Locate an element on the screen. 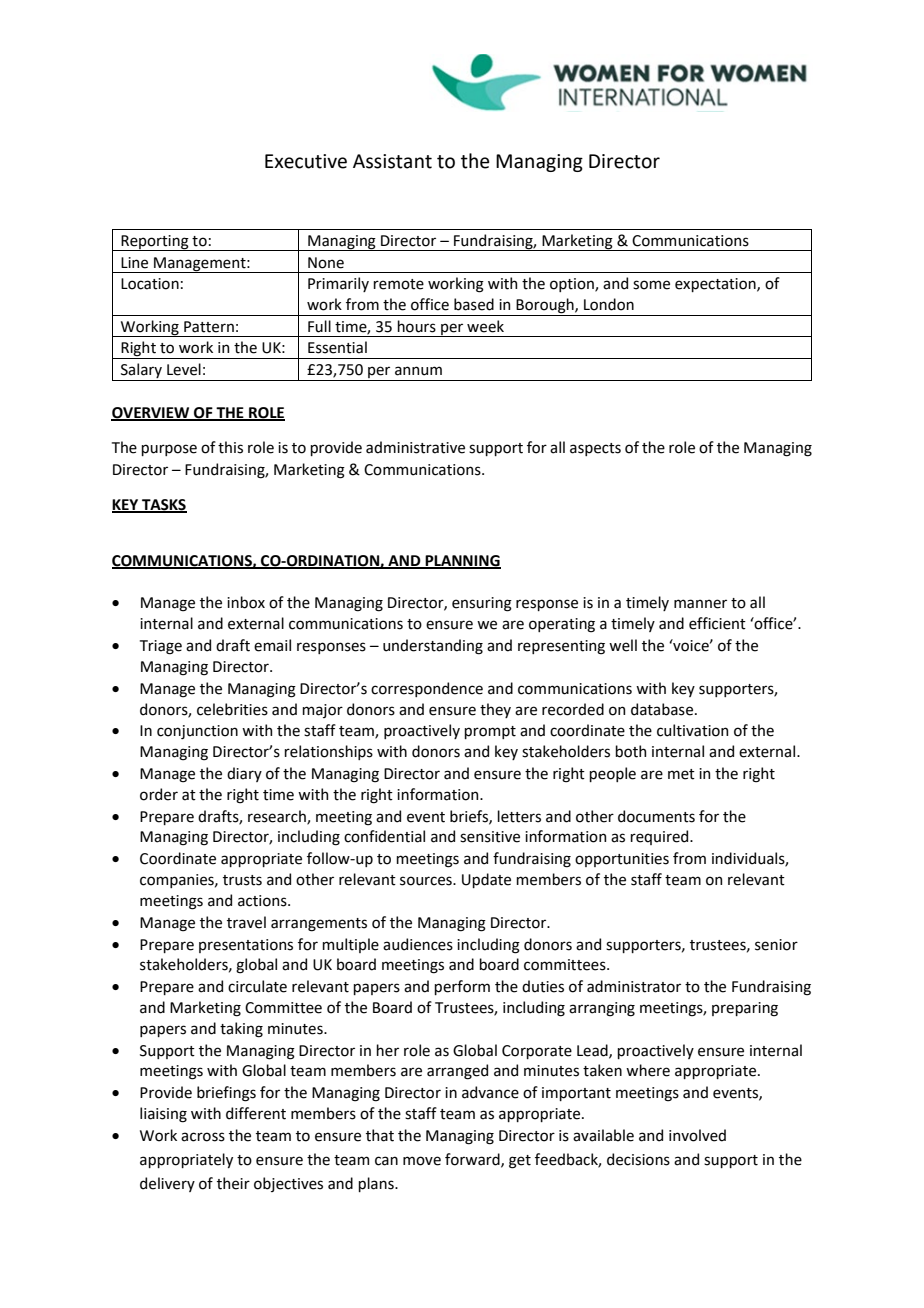  Reporting is located at coordinates (155, 243).
